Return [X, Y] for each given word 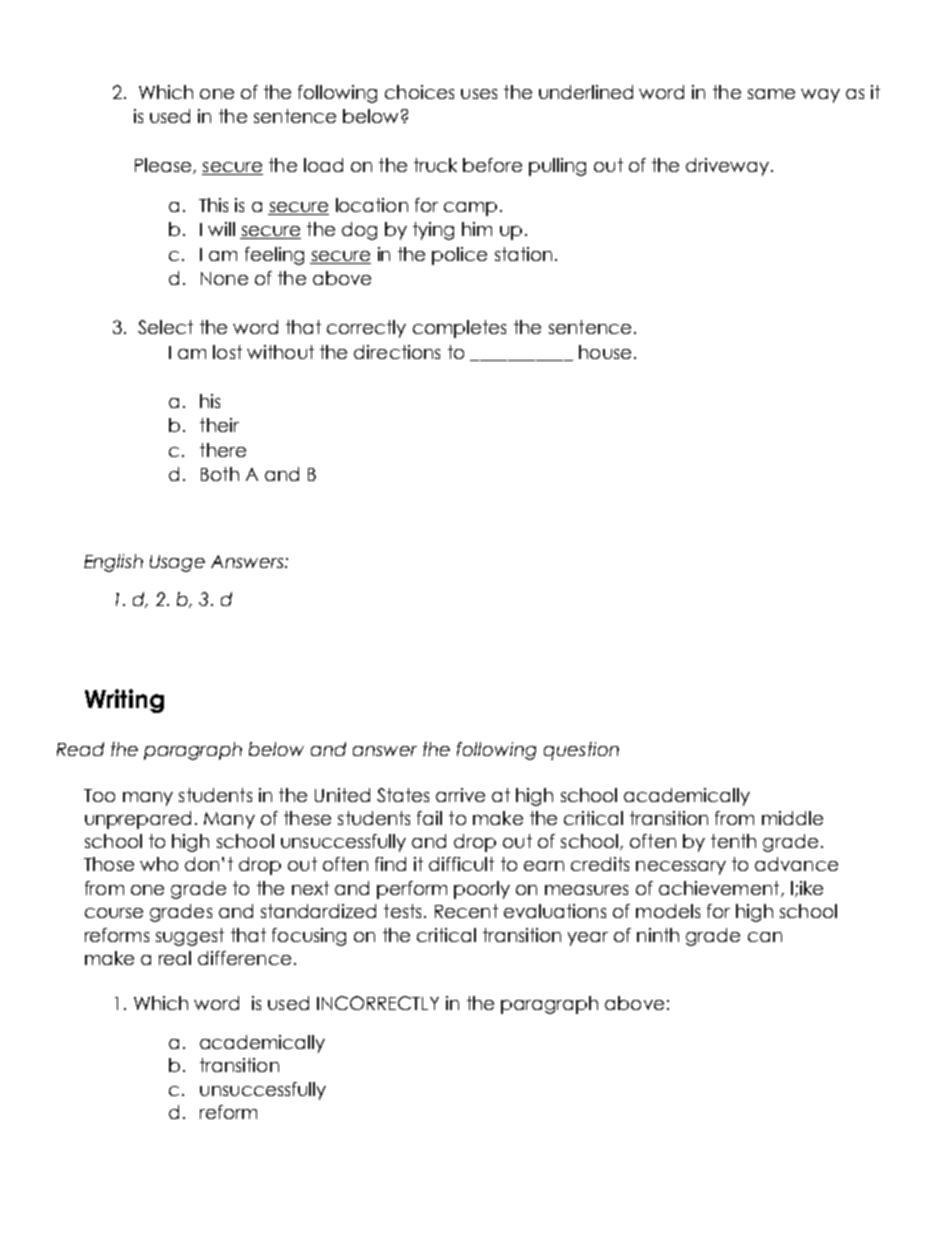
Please [164, 166]
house [605, 352]
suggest [190, 937]
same [771, 94]
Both [220, 474]
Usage [177, 563]
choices [419, 92]
